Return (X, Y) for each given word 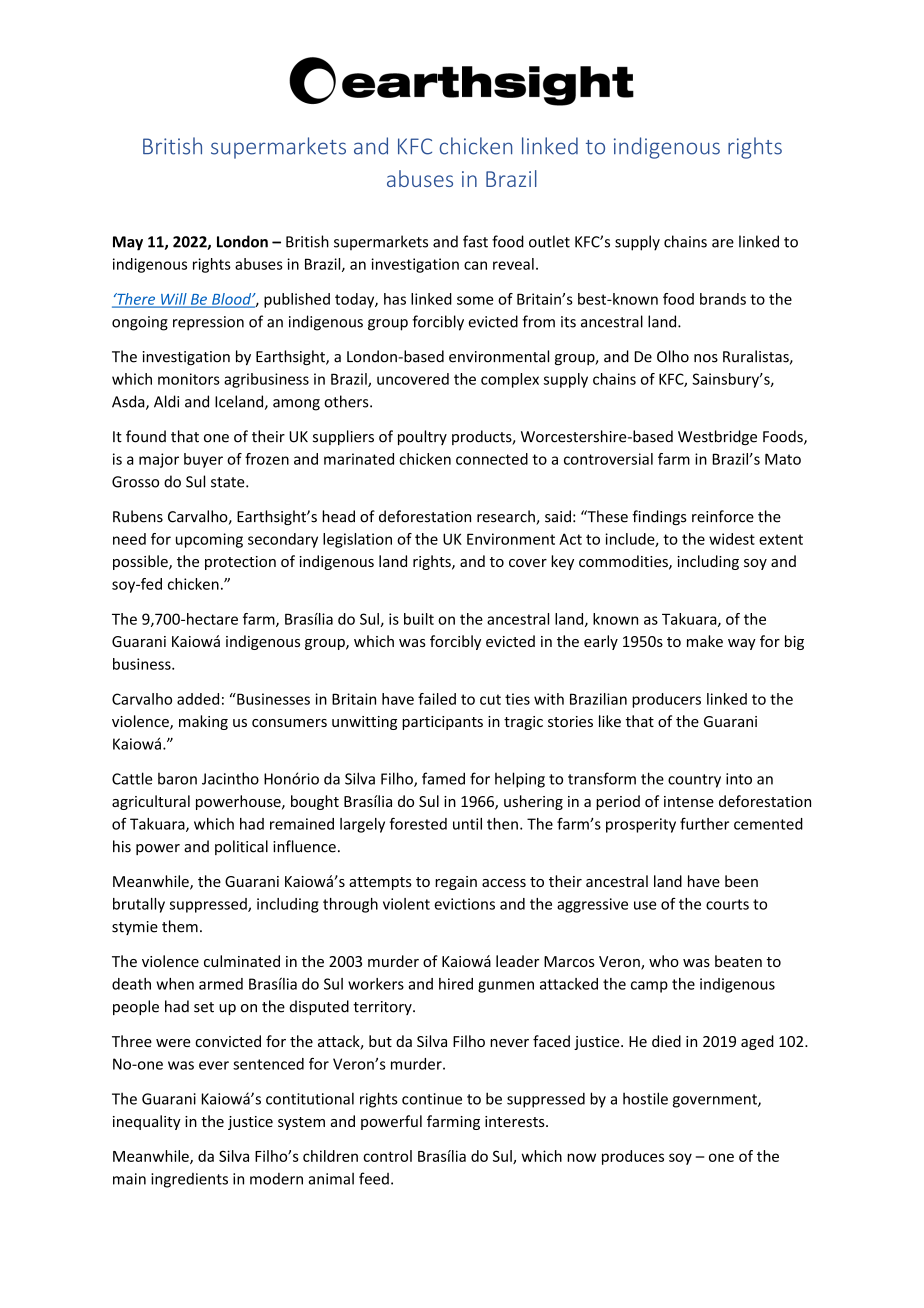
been (741, 881)
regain (456, 883)
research (507, 517)
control (387, 1156)
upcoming (209, 540)
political (241, 847)
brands (723, 299)
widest (732, 539)
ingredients (189, 1180)
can (475, 265)
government (716, 1101)
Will (174, 300)
